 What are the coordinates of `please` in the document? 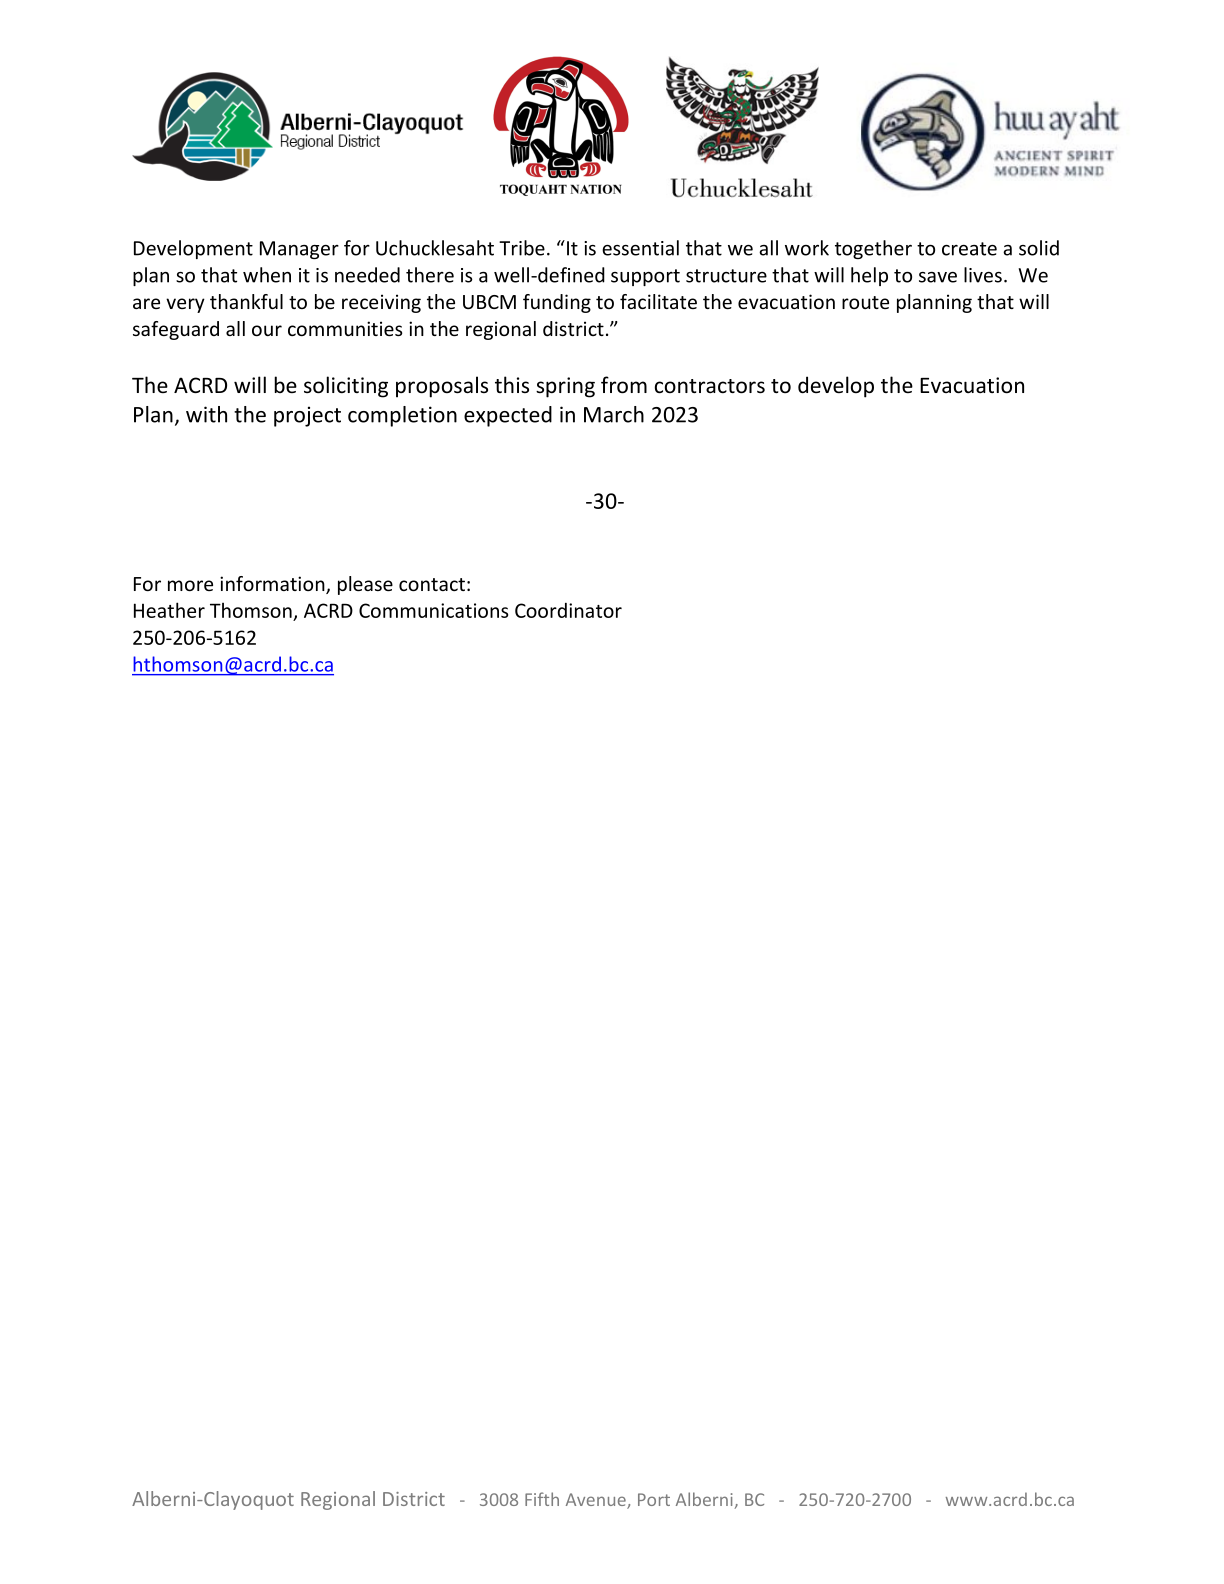 It's located at (365, 585).
